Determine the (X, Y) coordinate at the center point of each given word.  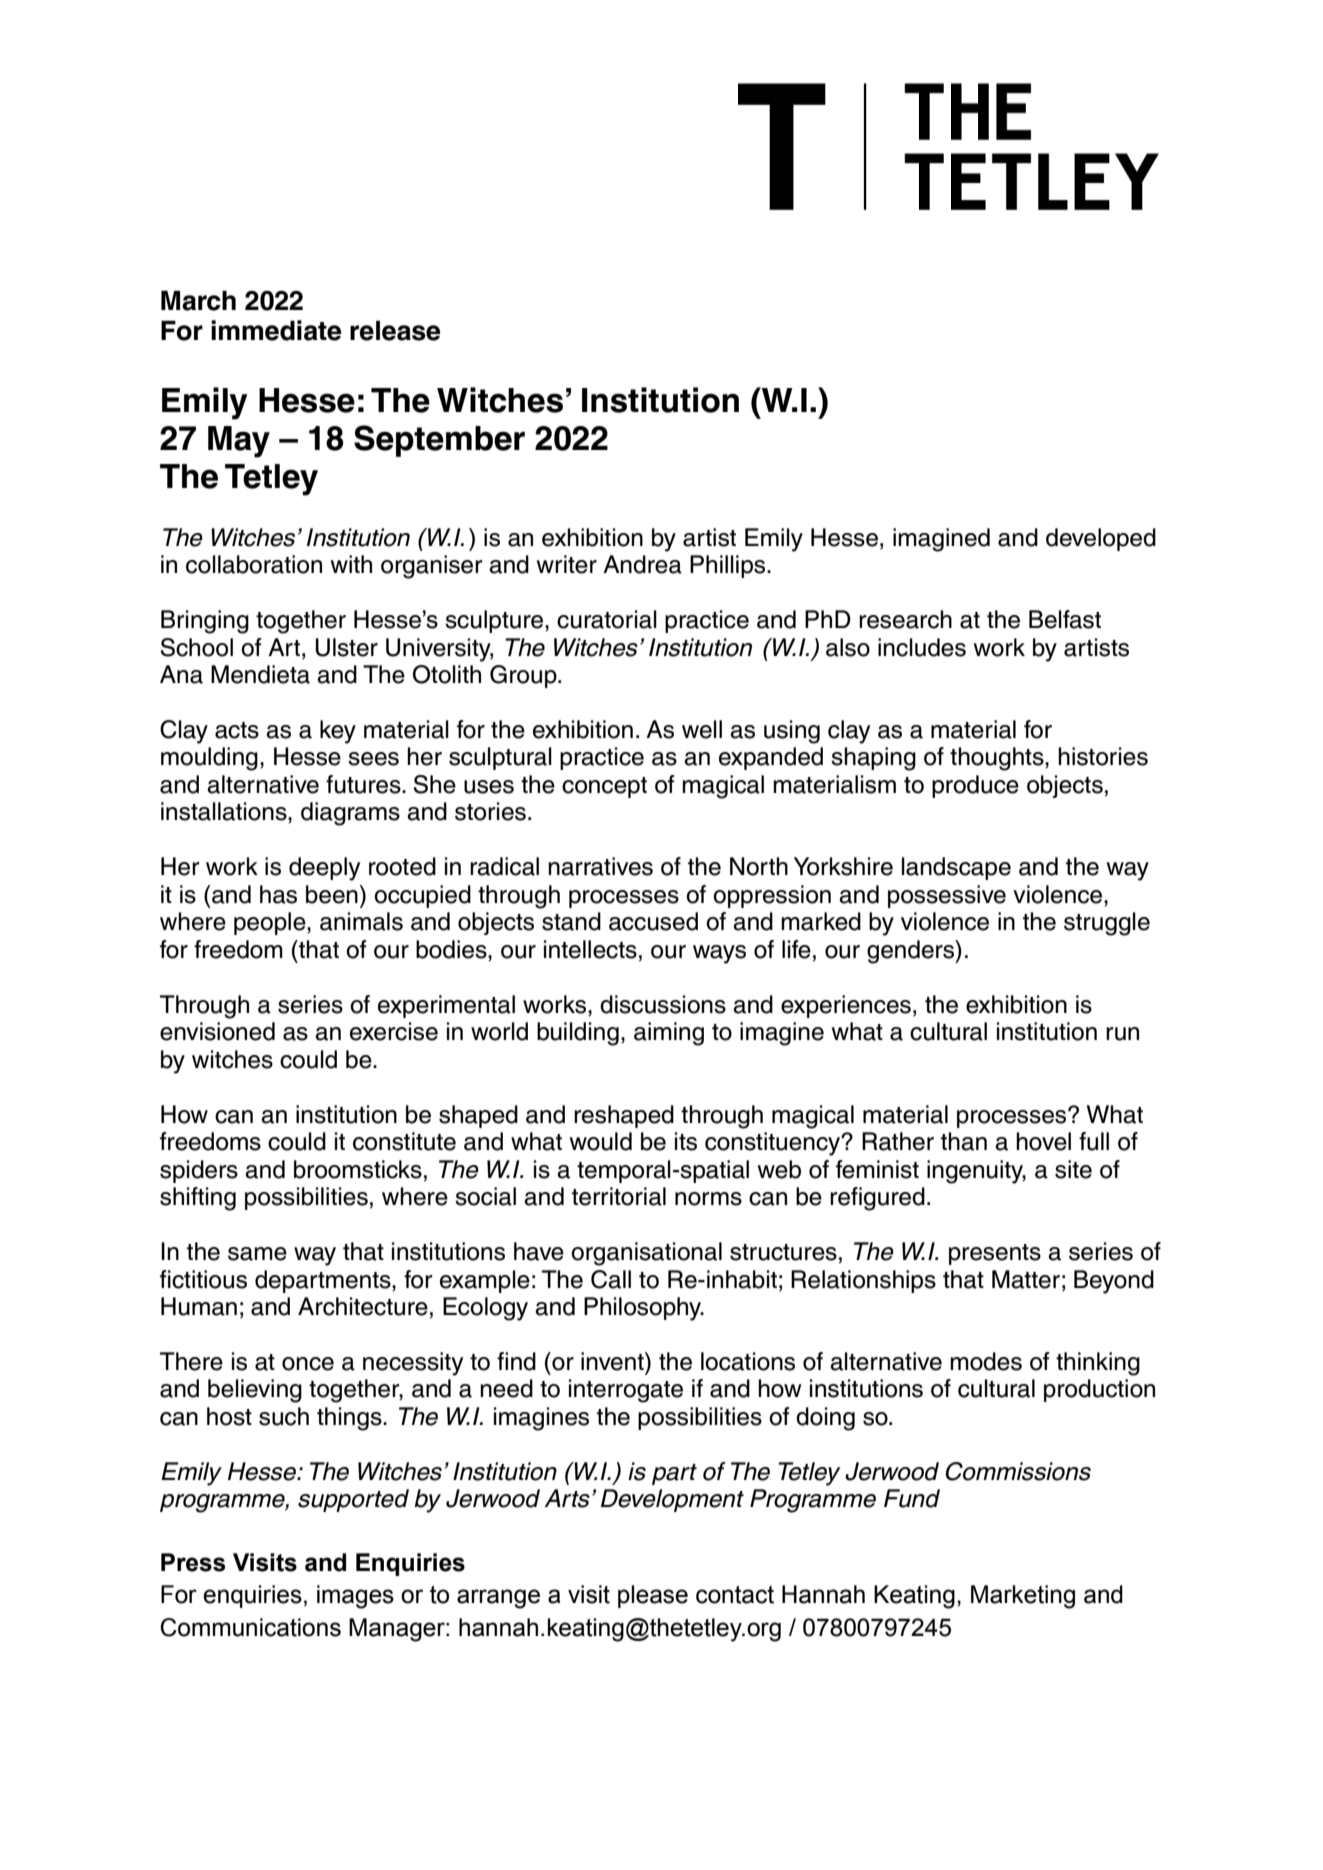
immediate (276, 330)
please (653, 1596)
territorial (619, 1196)
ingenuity (976, 1172)
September (439, 441)
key (338, 732)
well (702, 729)
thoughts (998, 759)
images (355, 1597)
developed (1101, 539)
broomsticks (358, 1169)
